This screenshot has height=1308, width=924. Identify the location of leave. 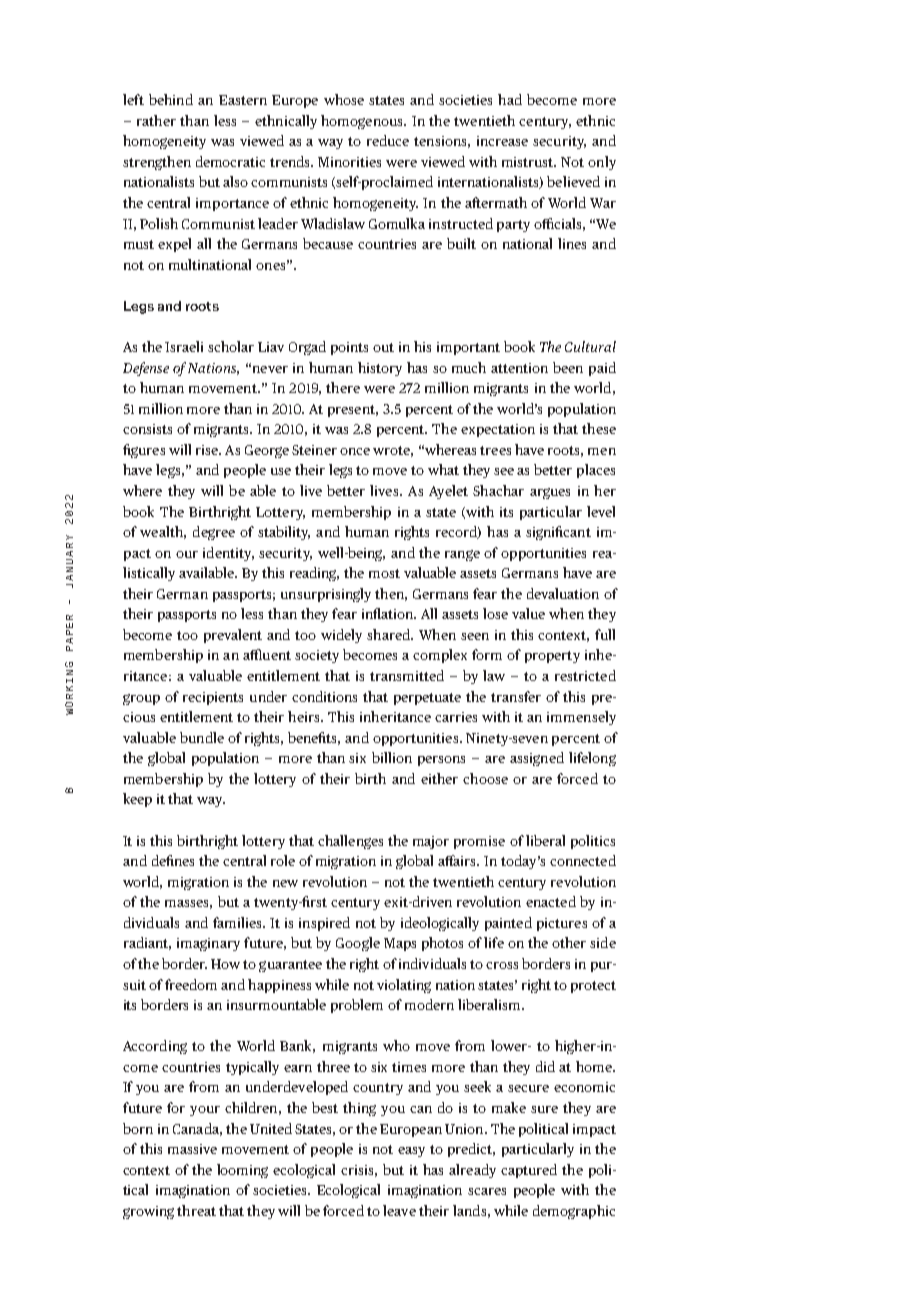
(399, 1210).
